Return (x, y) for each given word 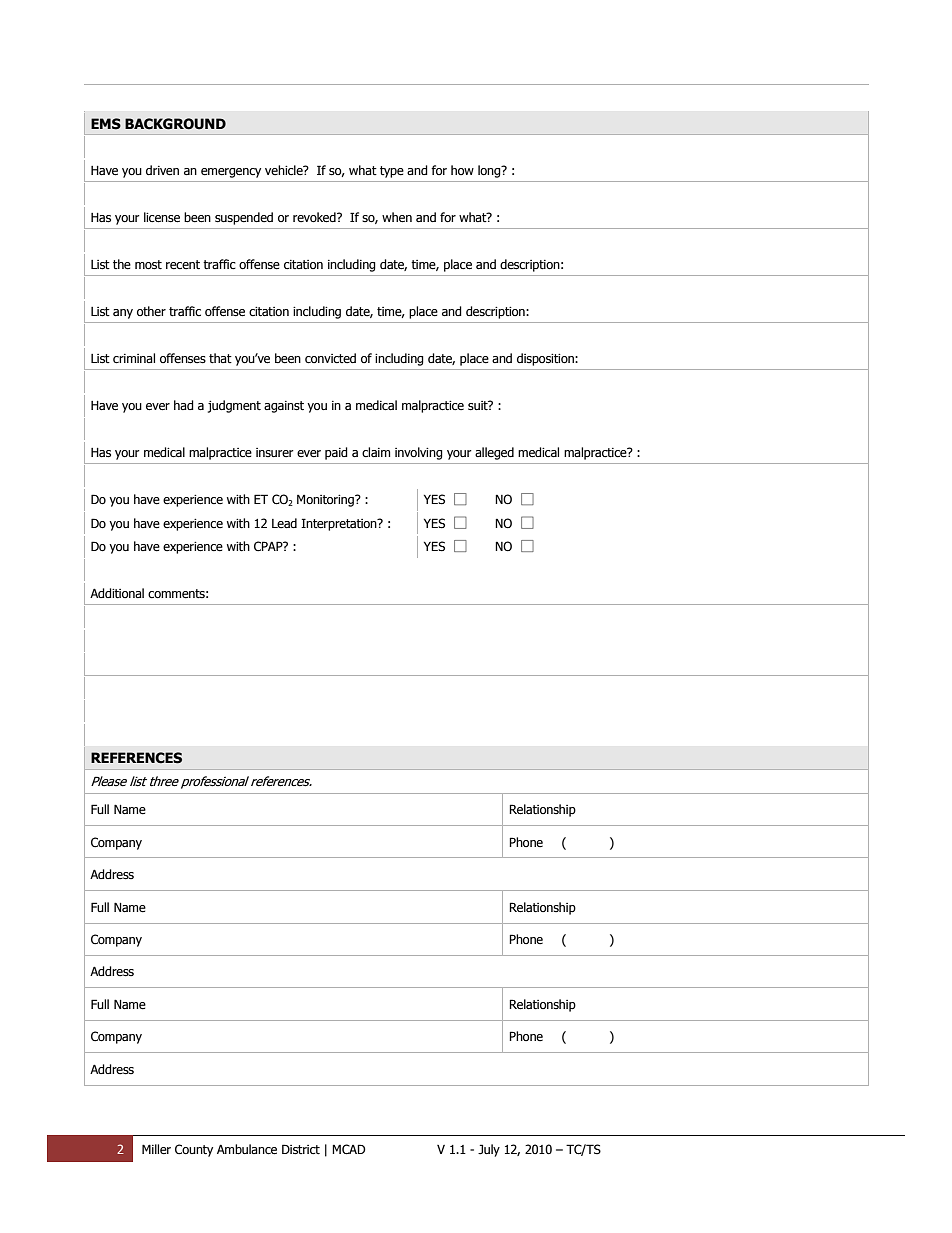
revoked (315, 217)
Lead (284, 523)
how (462, 170)
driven (162, 170)
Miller (156, 1149)
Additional (117, 593)
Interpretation (340, 524)
